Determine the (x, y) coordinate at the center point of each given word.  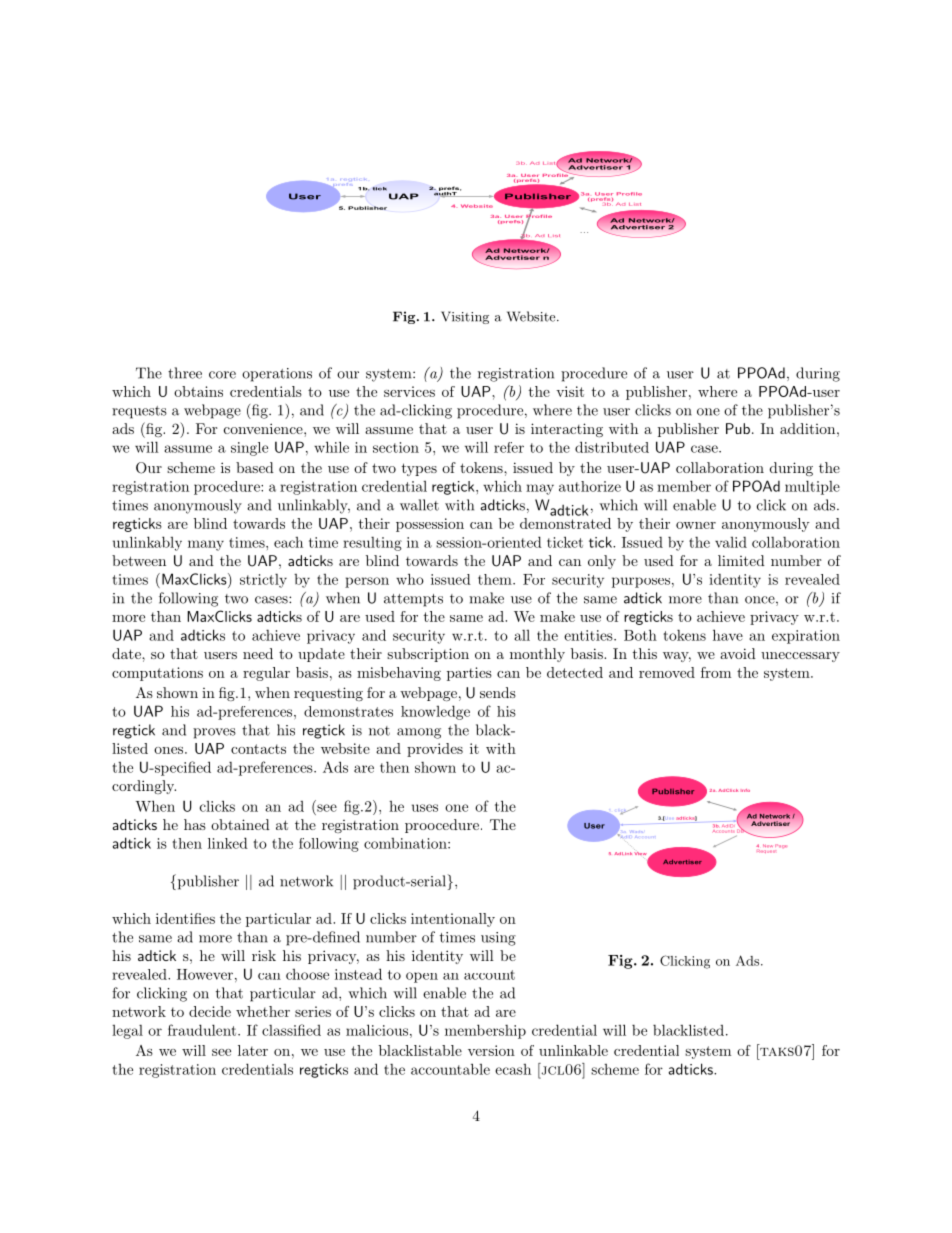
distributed (612, 447)
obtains (198, 391)
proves (214, 733)
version (491, 1050)
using (498, 939)
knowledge (435, 712)
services (409, 391)
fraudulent (202, 1030)
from (716, 672)
